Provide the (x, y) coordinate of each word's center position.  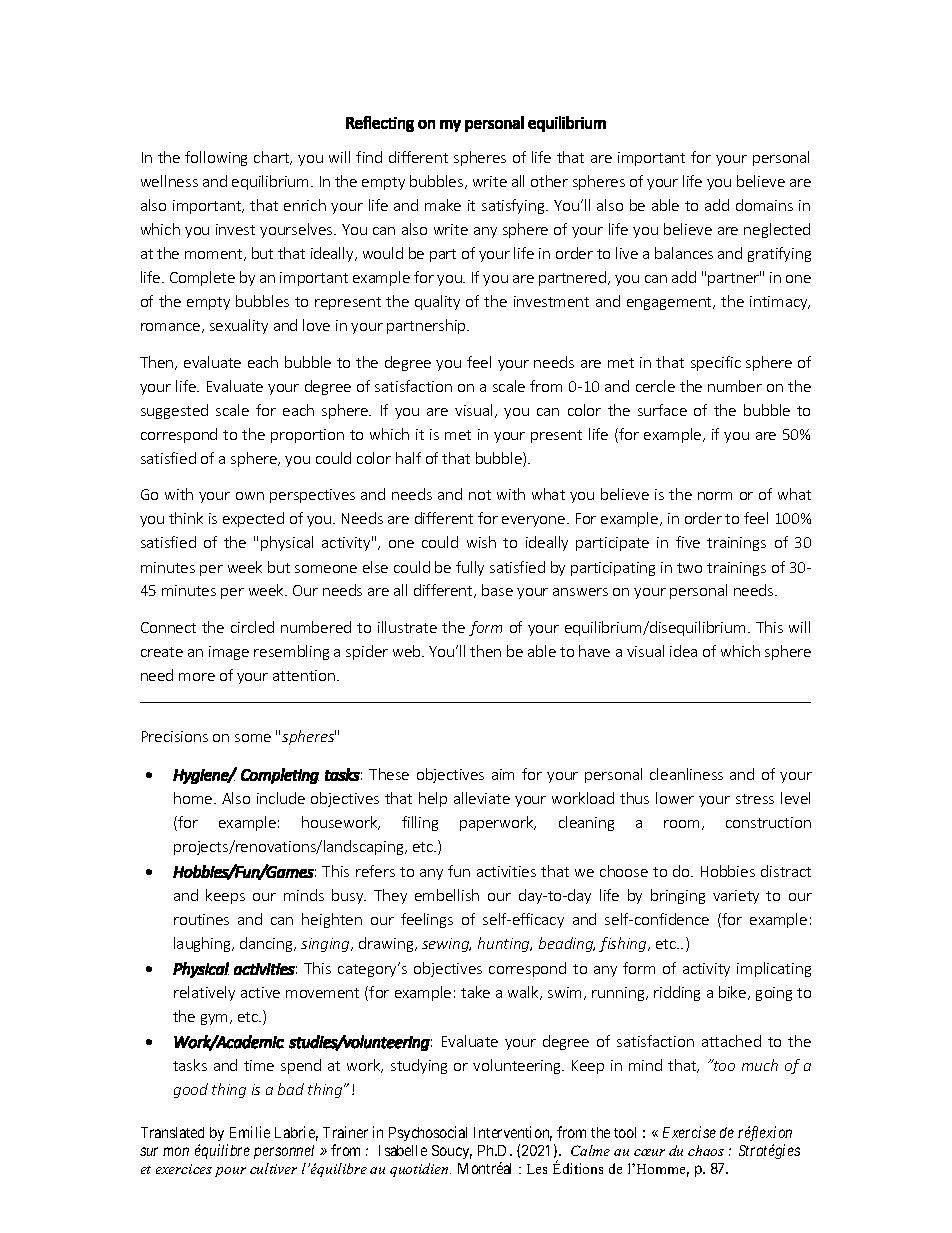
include (281, 798)
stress (755, 799)
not (480, 495)
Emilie (250, 1132)
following (216, 158)
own (250, 496)
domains (764, 205)
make (443, 205)
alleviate (482, 798)
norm (715, 496)
